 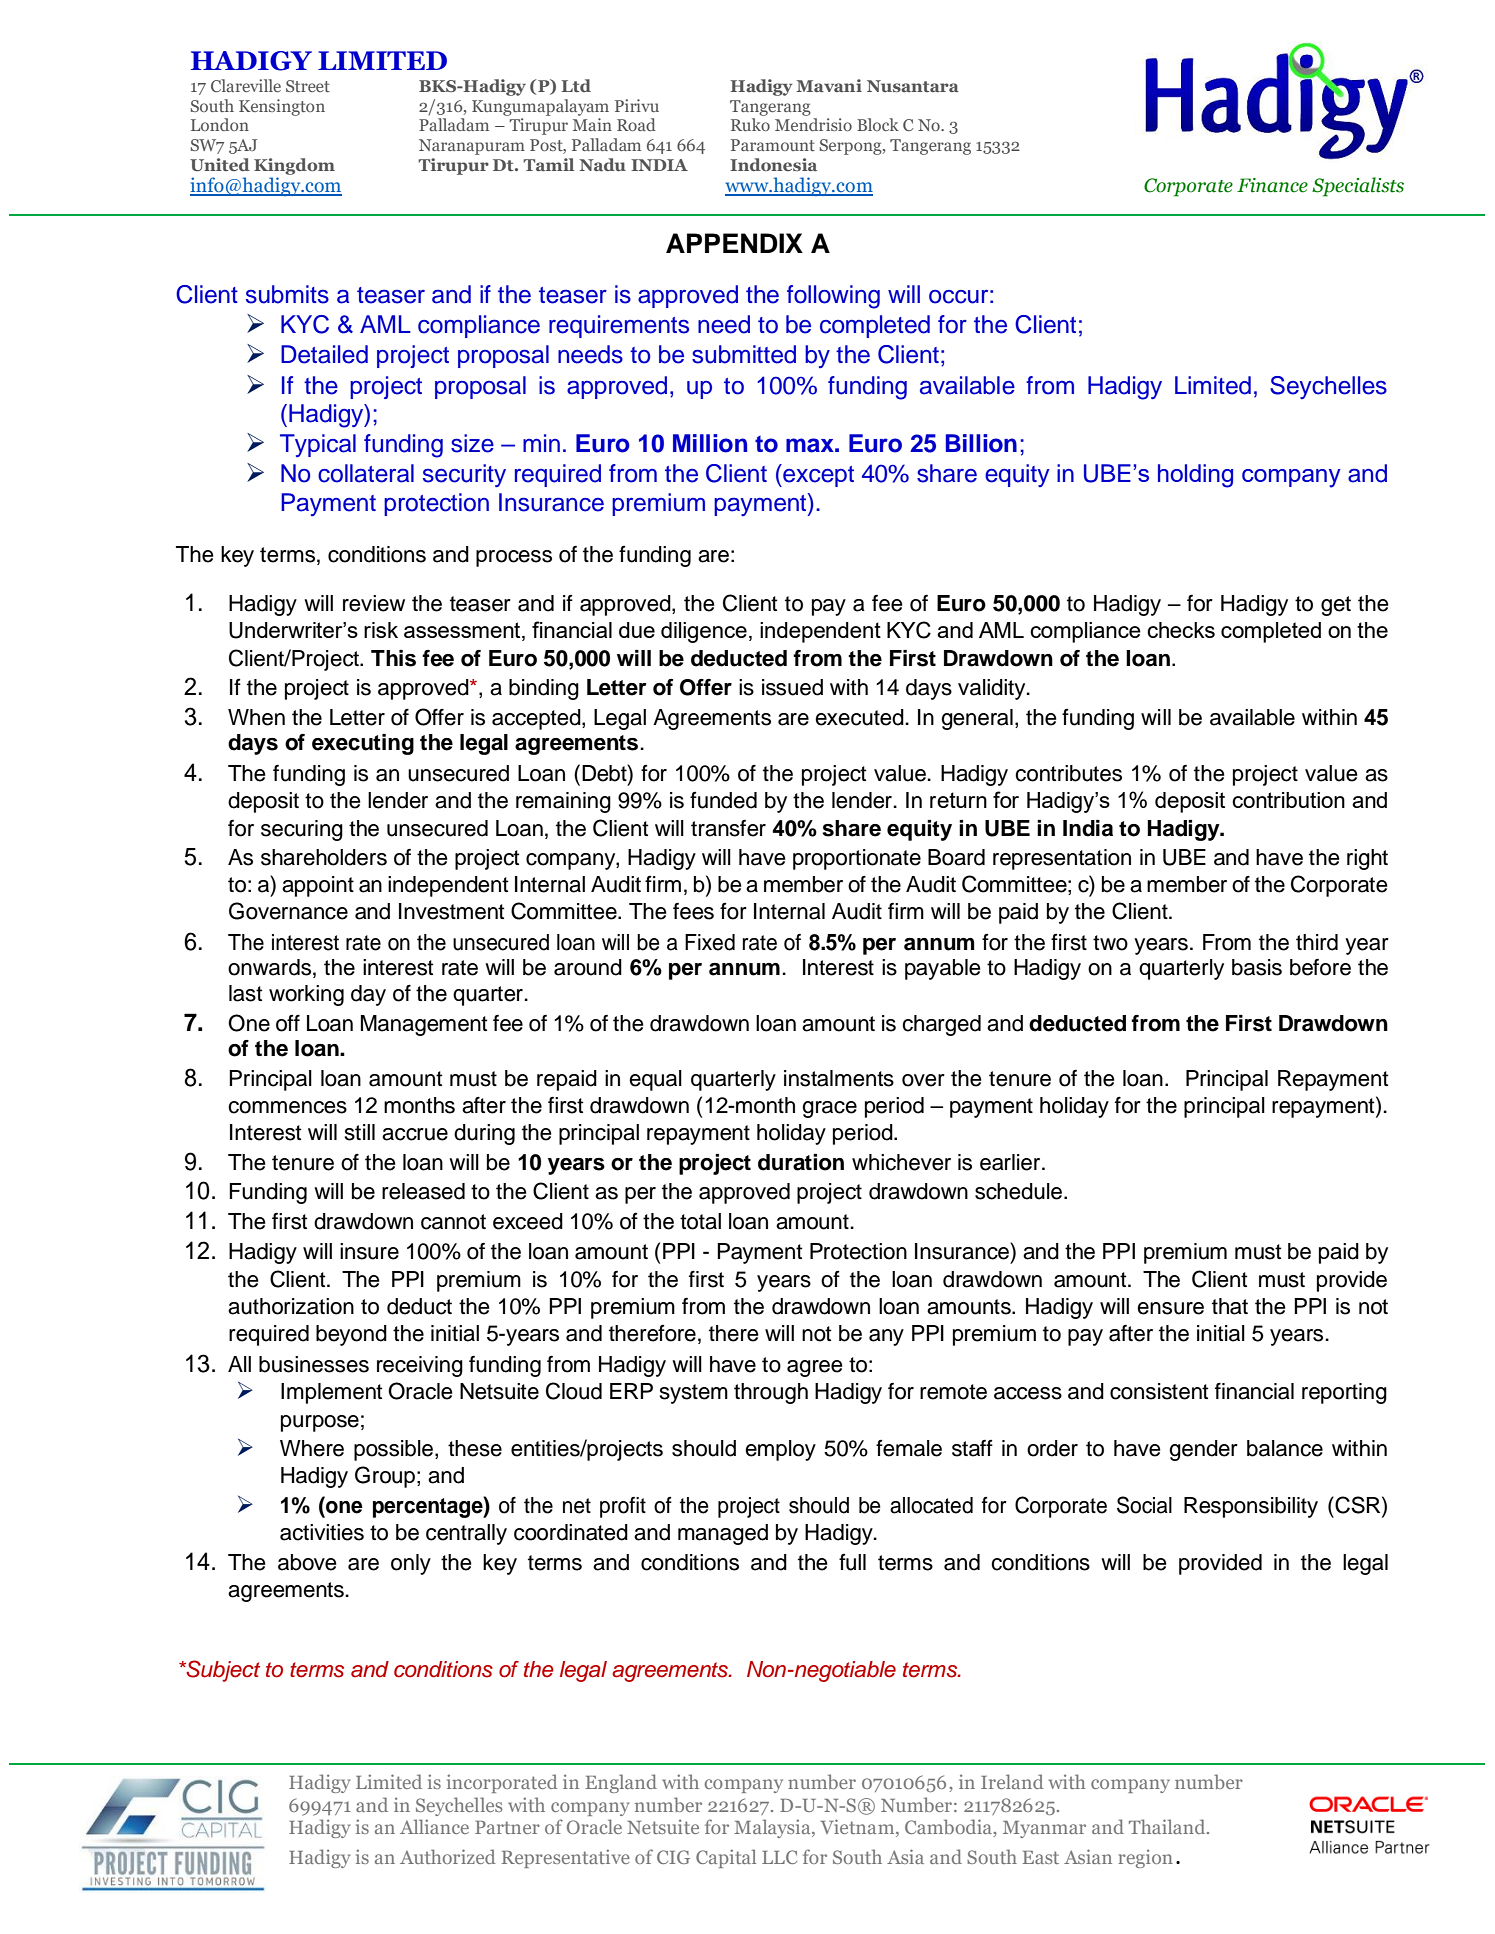 What do you see at coordinates (434, 1826) in the document?
I see `Alliance` at bounding box center [434, 1826].
